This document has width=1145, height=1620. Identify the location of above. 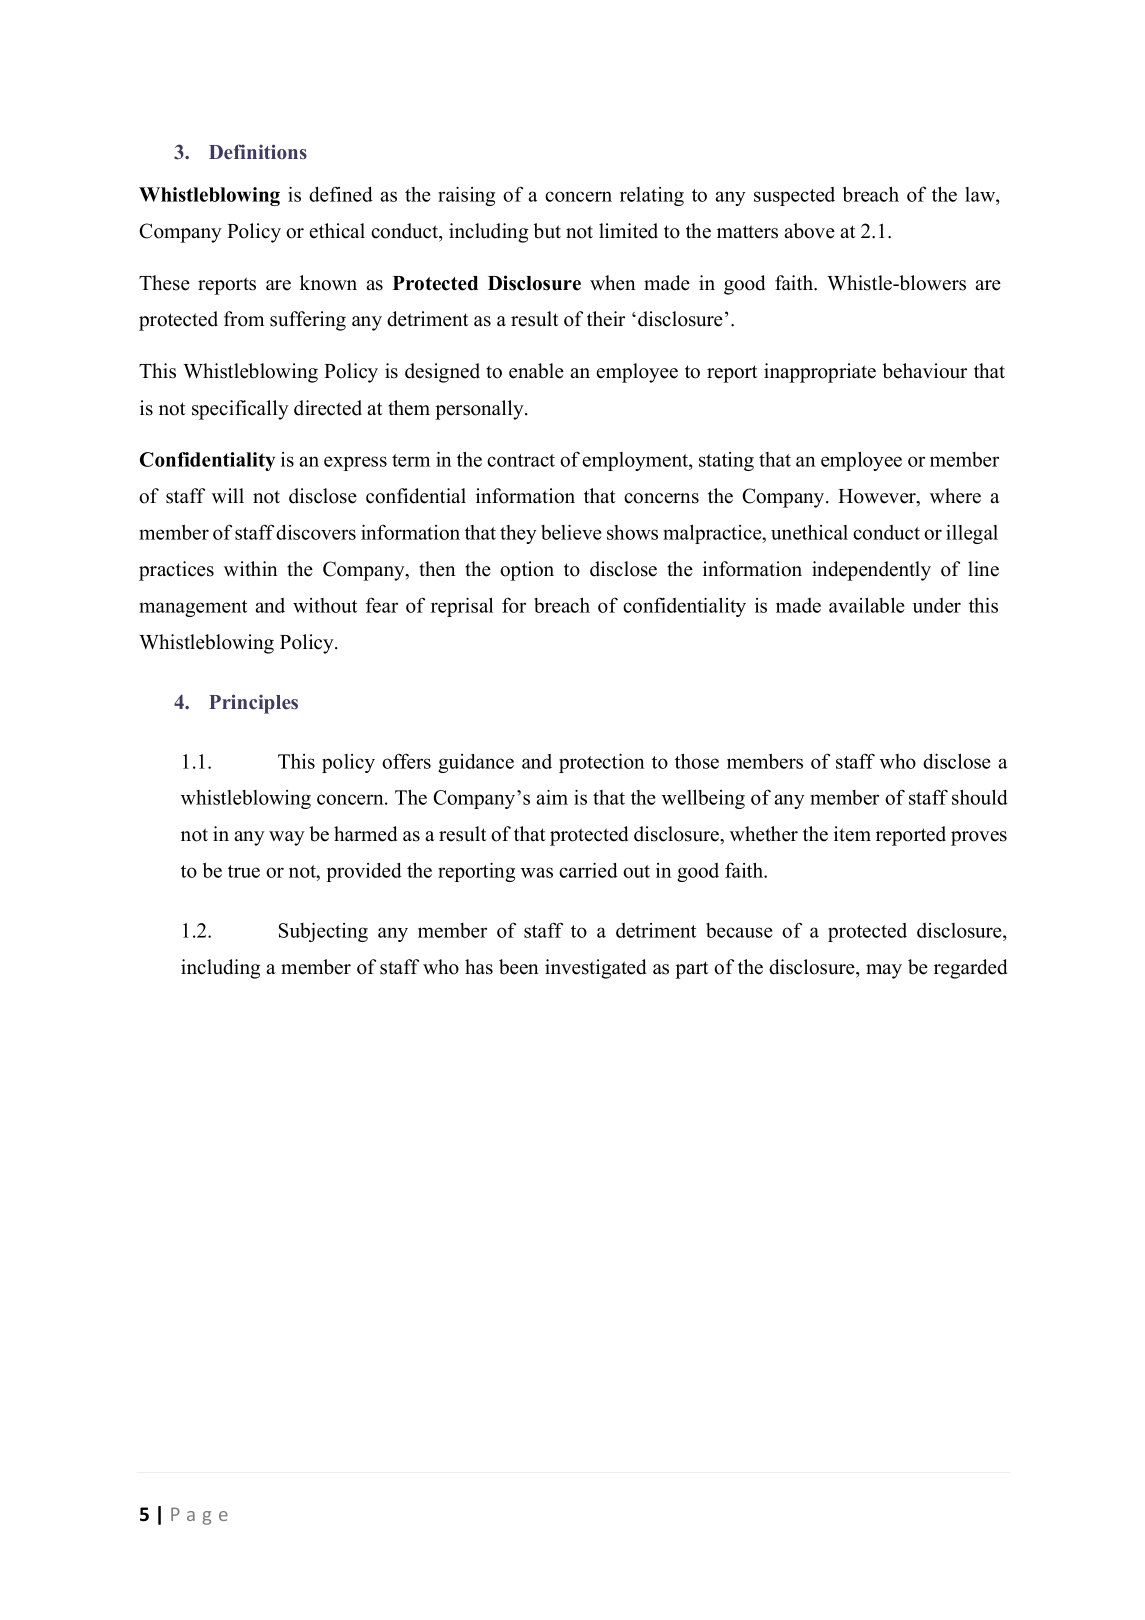
(809, 231).
